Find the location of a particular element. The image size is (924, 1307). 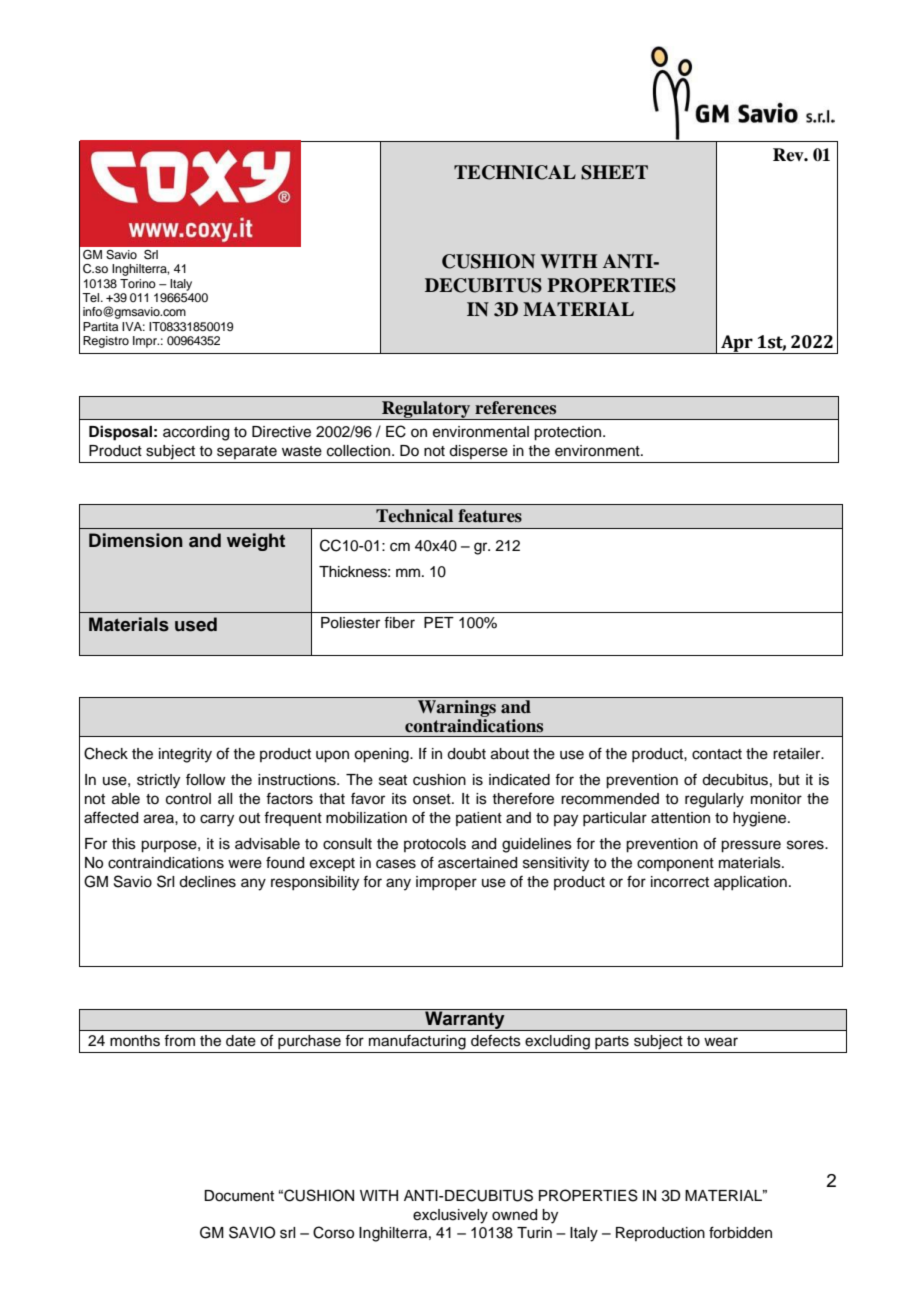

Apr is located at coordinates (737, 344).
